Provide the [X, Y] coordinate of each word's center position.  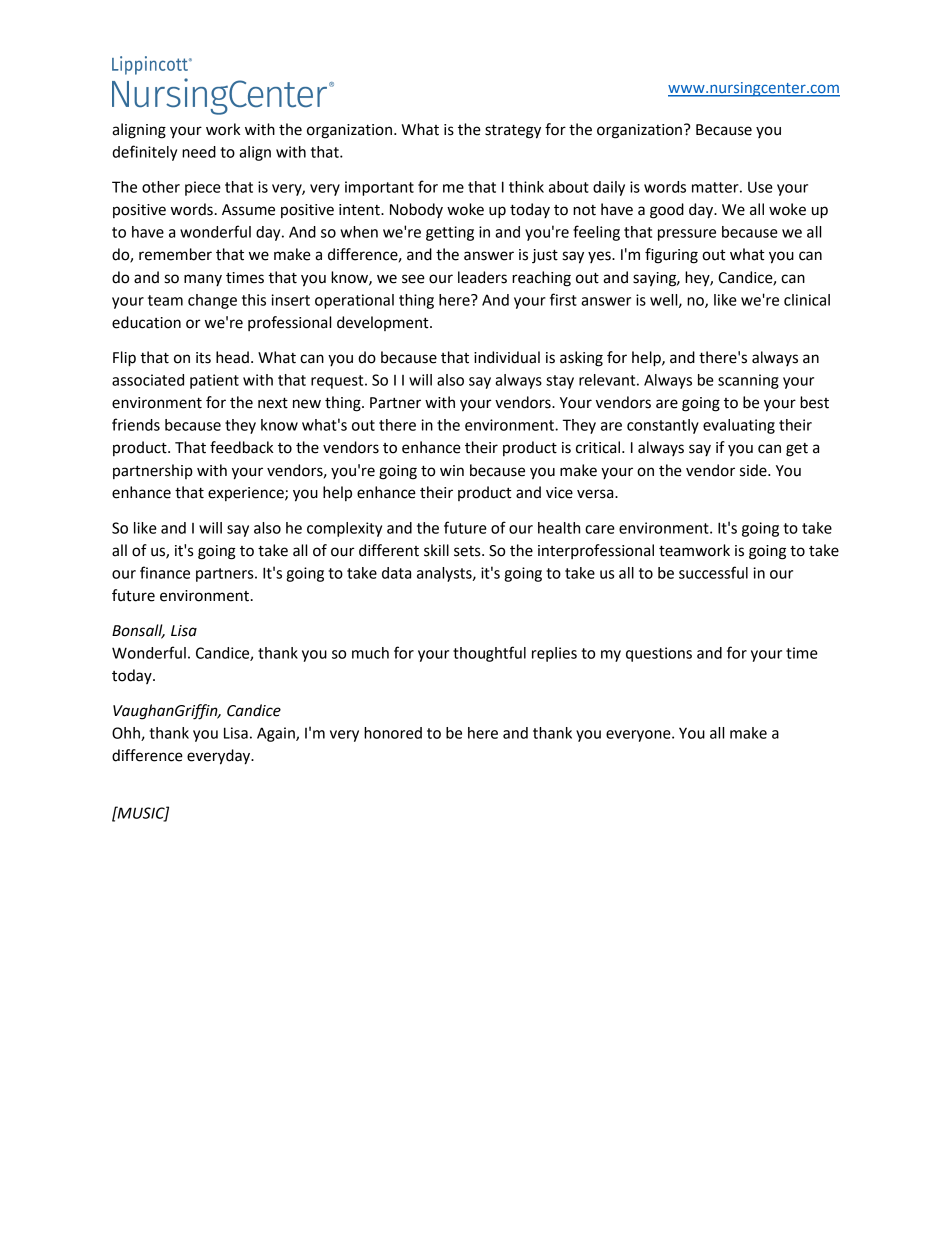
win [452, 470]
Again [277, 734]
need [199, 152]
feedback [241, 447]
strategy [513, 132]
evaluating [739, 426]
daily [609, 188]
